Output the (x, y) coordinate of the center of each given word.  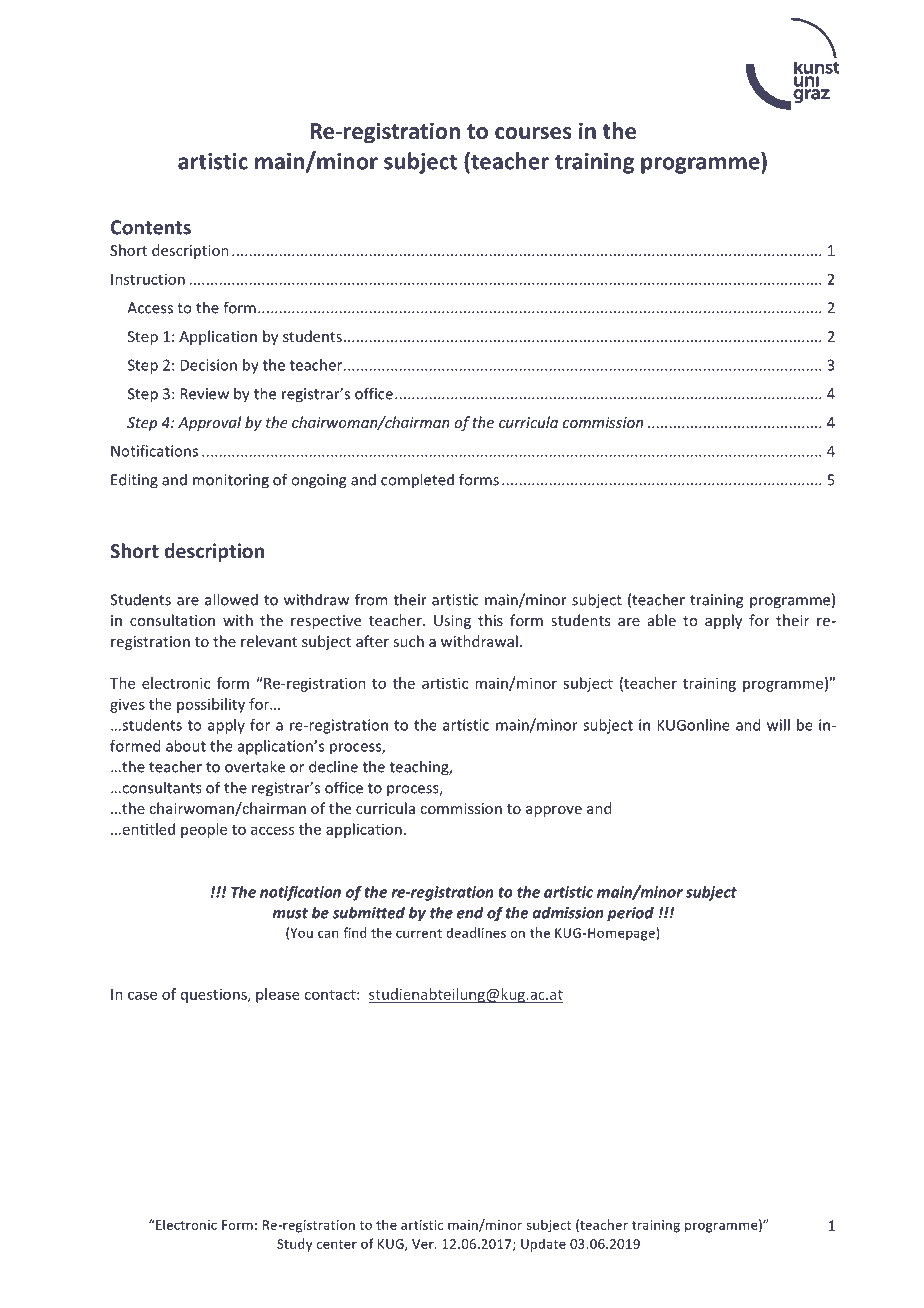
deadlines (476, 932)
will (778, 725)
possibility (211, 705)
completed (417, 481)
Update (543, 1245)
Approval (209, 423)
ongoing (318, 481)
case (142, 995)
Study (294, 1245)
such (408, 641)
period (630, 914)
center (337, 1244)
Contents (151, 227)
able (662, 620)
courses (533, 133)
